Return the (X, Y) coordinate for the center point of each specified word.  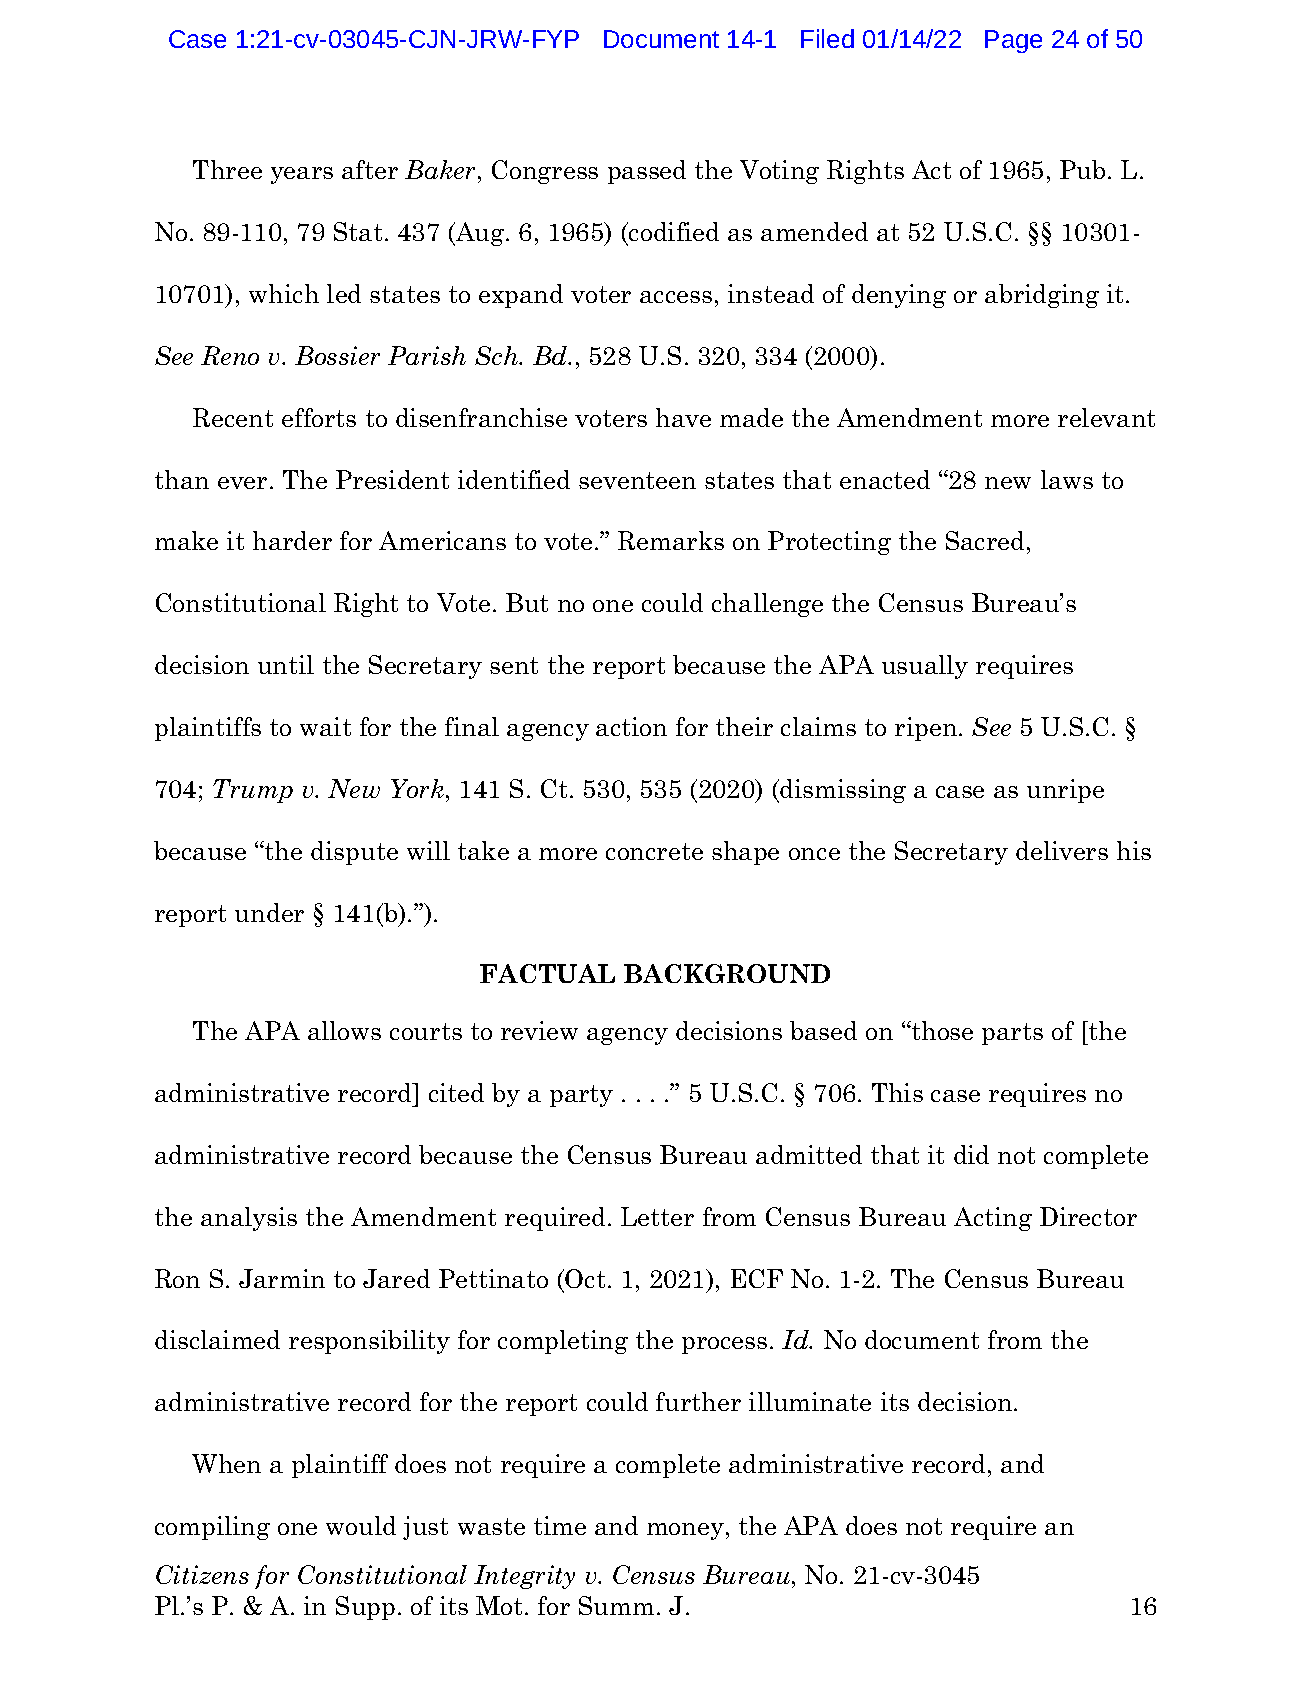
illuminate (810, 1401)
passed (647, 172)
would (361, 1525)
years (302, 175)
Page (1013, 41)
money (685, 1531)
